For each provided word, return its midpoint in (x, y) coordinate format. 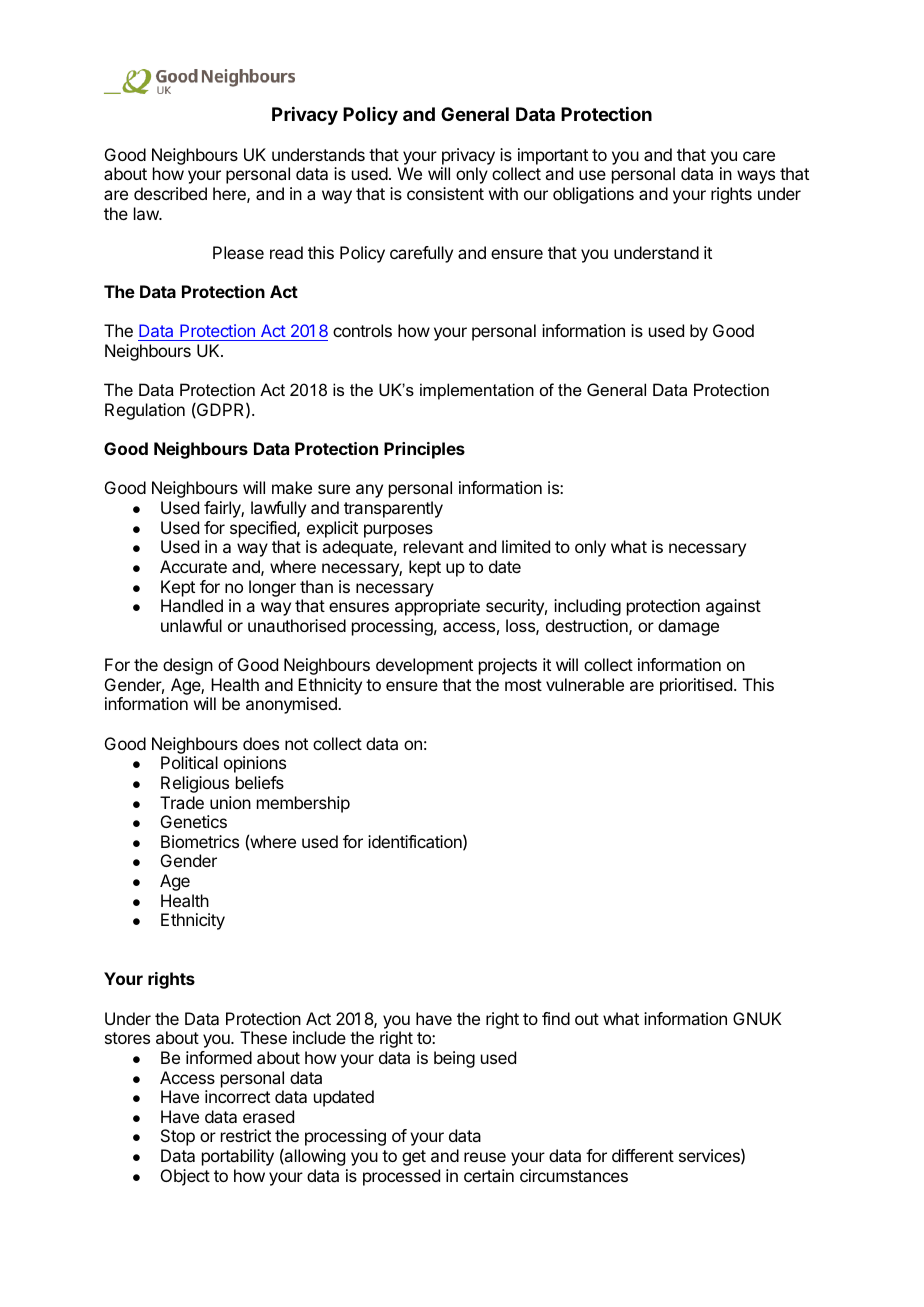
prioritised (696, 686)
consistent (445, 193)
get (414, 1158)
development (424, 666)
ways (756, 177)
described (170, 193)
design (188, 666)
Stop (178, 1137)
